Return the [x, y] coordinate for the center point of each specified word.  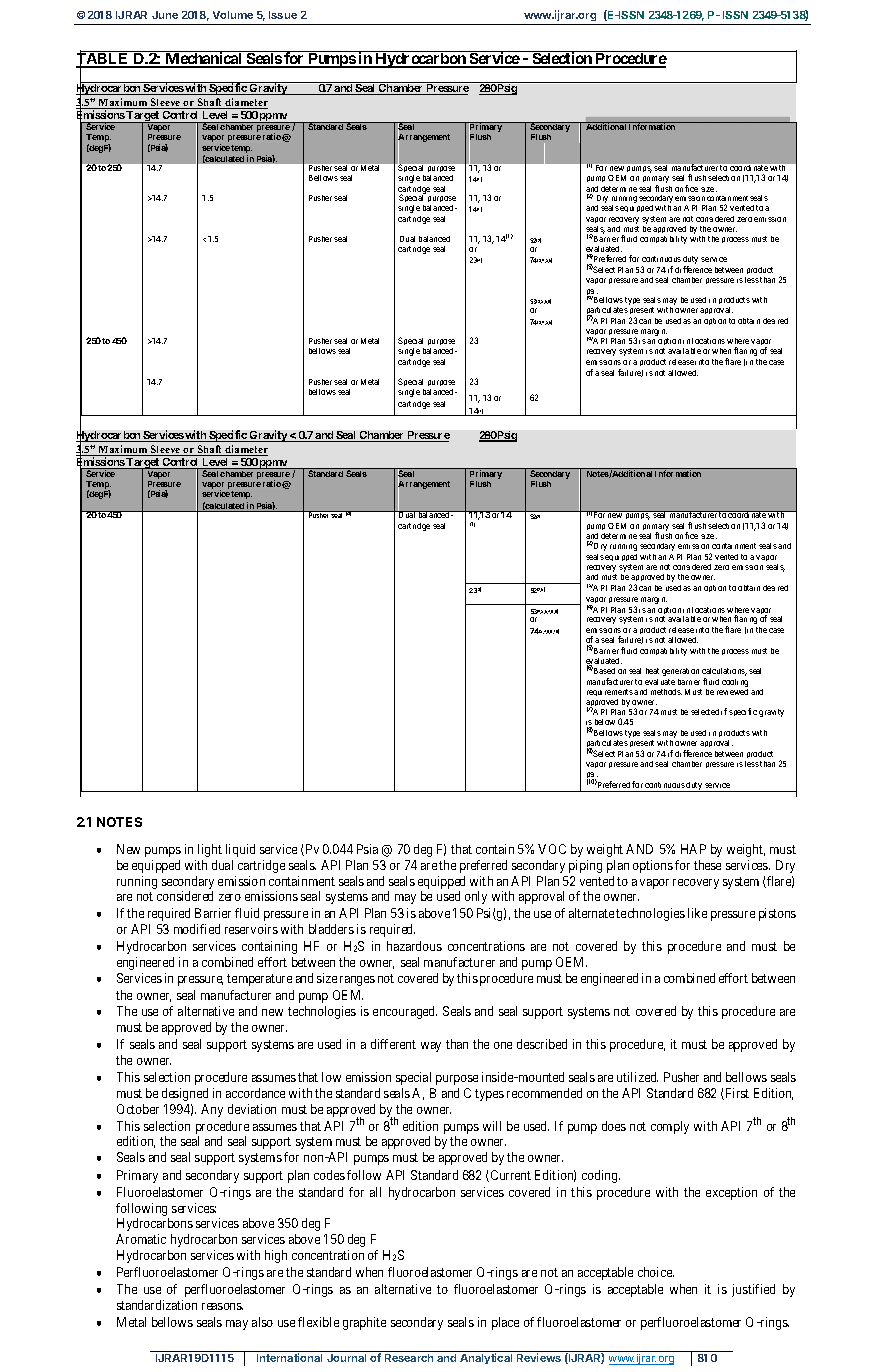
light [210, 850]
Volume [233, 15]
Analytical [486, 1358]
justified [753, 1290]
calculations [724, 672]
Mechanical [204, 59]
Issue [283, 15]
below [605, 722]
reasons [222, 1306]
